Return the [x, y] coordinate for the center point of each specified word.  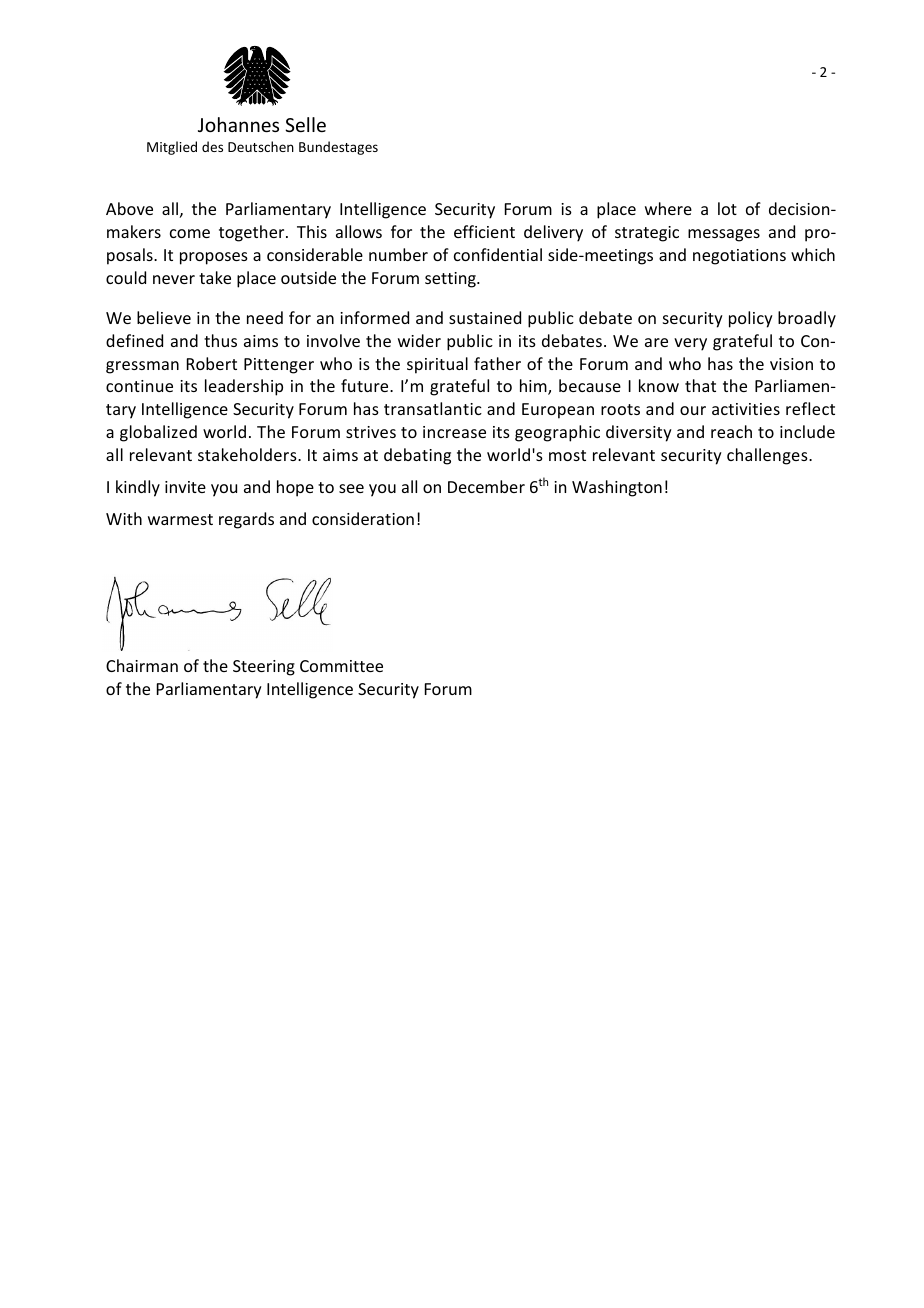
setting [451, 280]
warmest [180, 519]
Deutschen [261, 146]
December [486, 486]
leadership [244, 387]
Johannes [238, 124]
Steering [264, 668]
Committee [341, 666]
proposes [214, 258]
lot [727, 208]
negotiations [739, 257]
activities [746, 409]
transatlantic [433, 408]
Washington [617, 488]
